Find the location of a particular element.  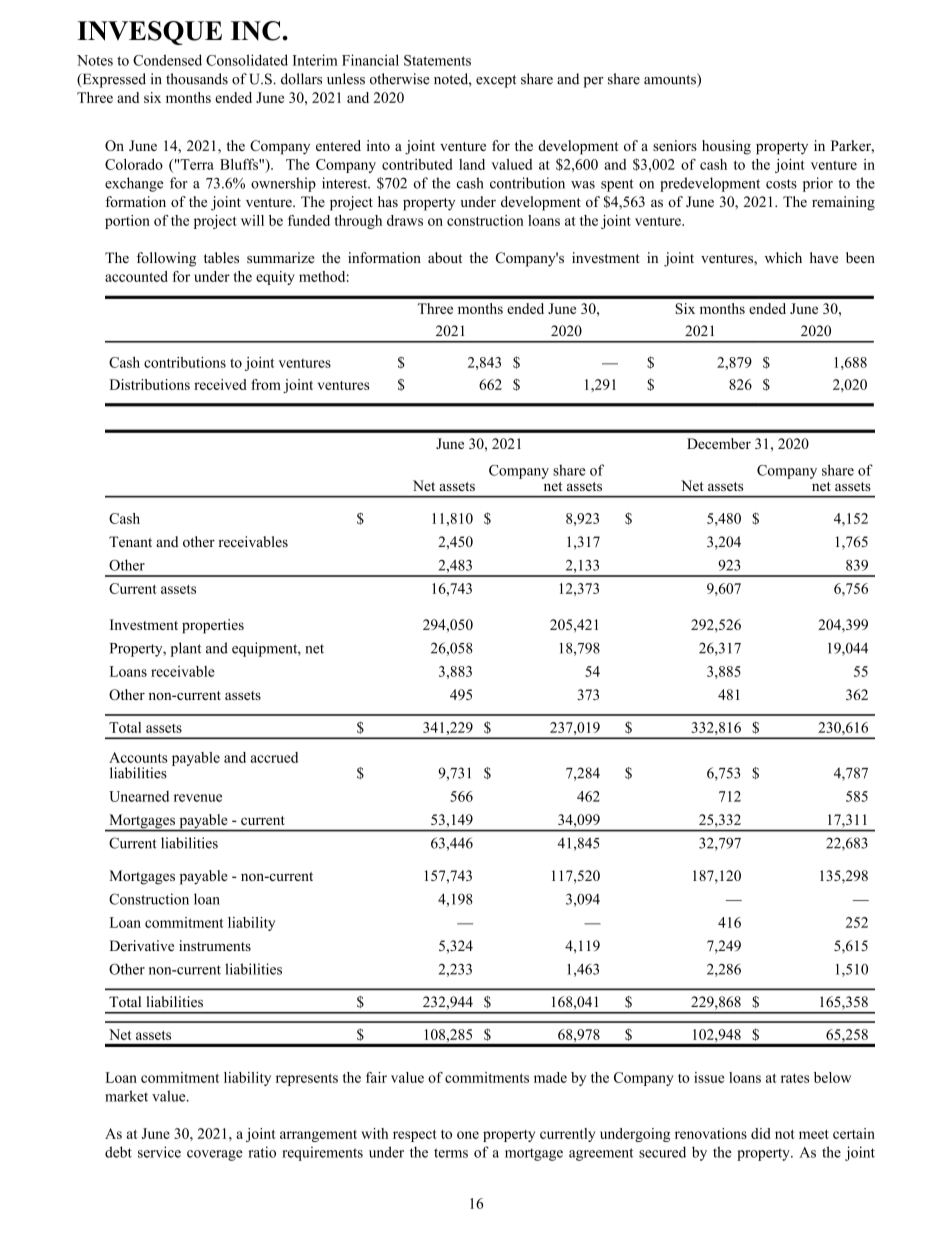

following is located at coordinates (166, 259).
